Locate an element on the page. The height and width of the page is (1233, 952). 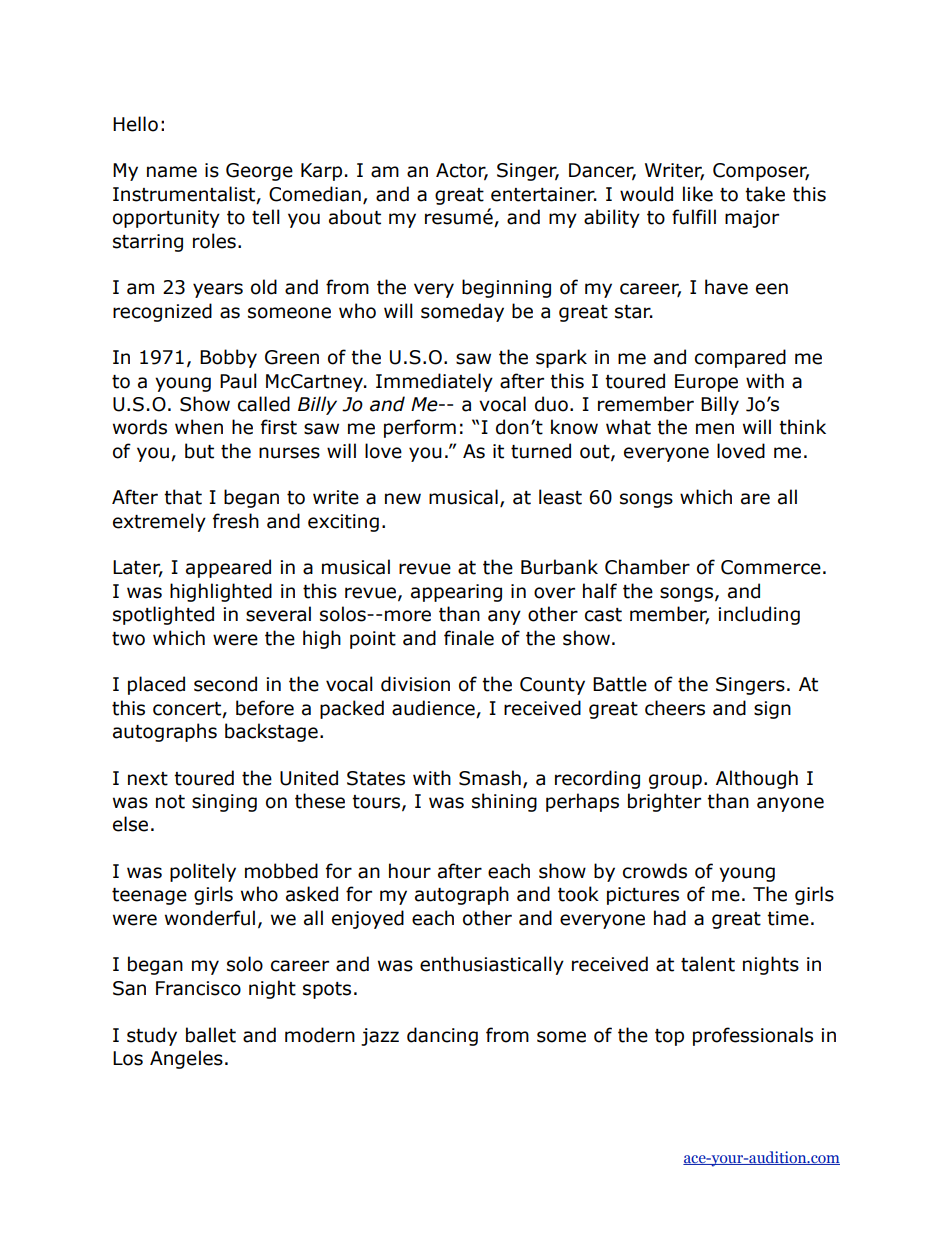
backstage is located at coordinates (271, 732).
